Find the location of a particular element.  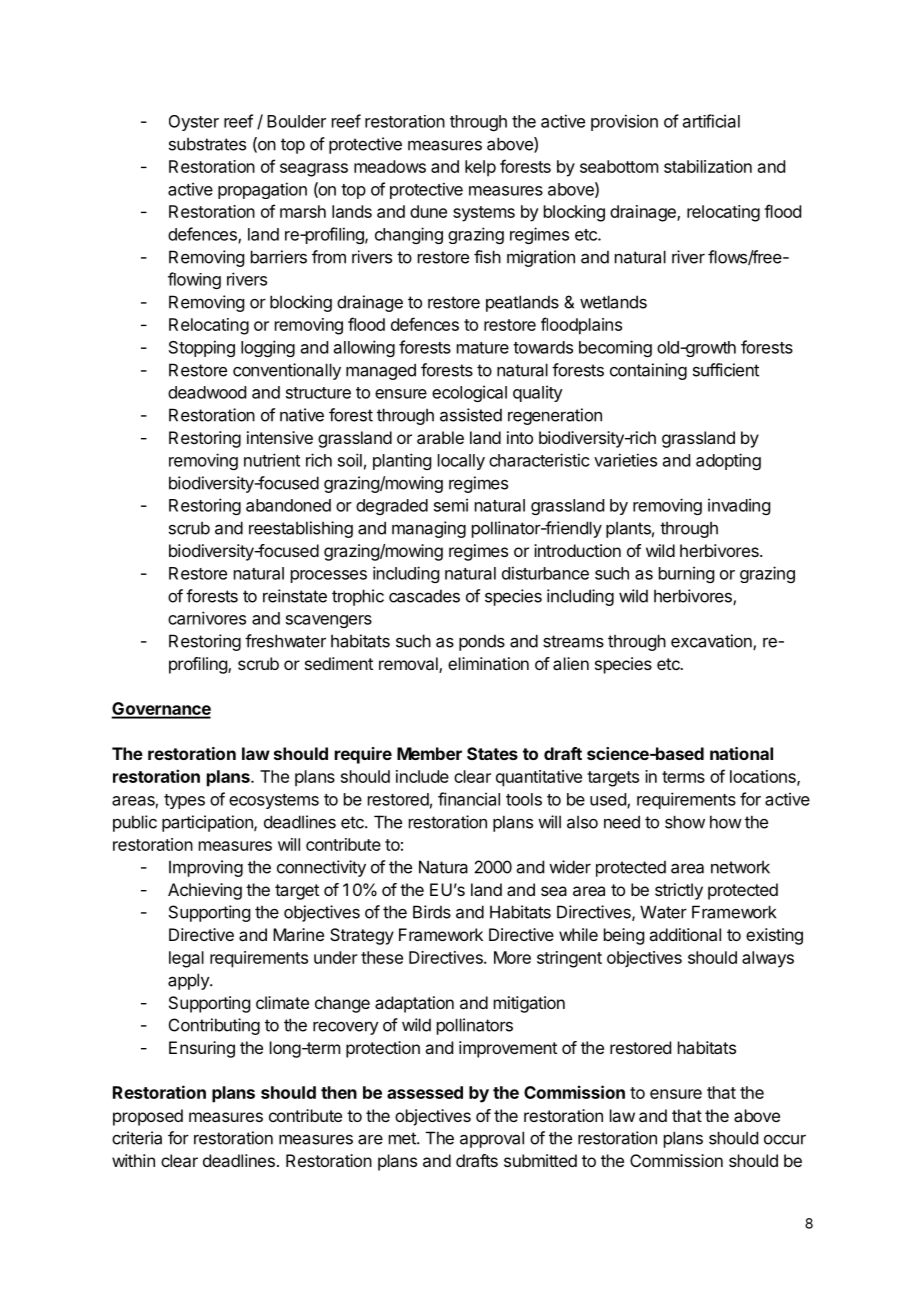

approval is located at coordinates (492, 1139).
